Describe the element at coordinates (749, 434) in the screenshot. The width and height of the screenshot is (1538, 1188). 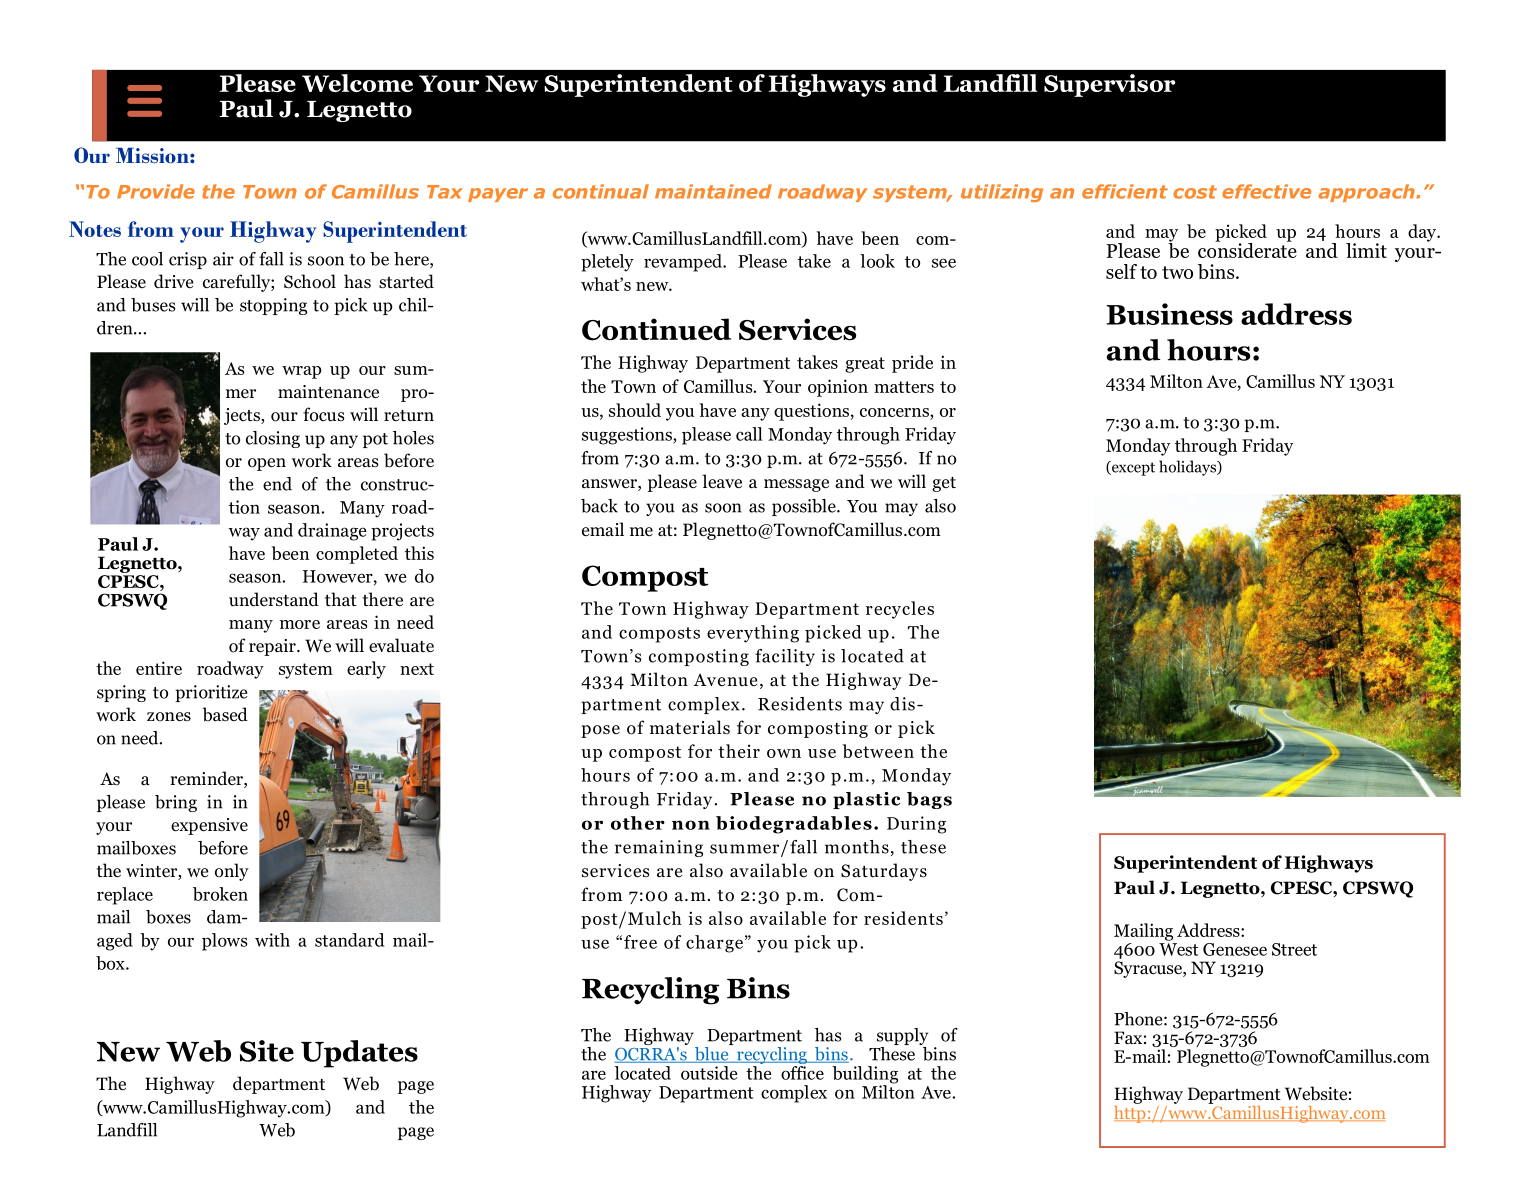
I see `call` at that location.
